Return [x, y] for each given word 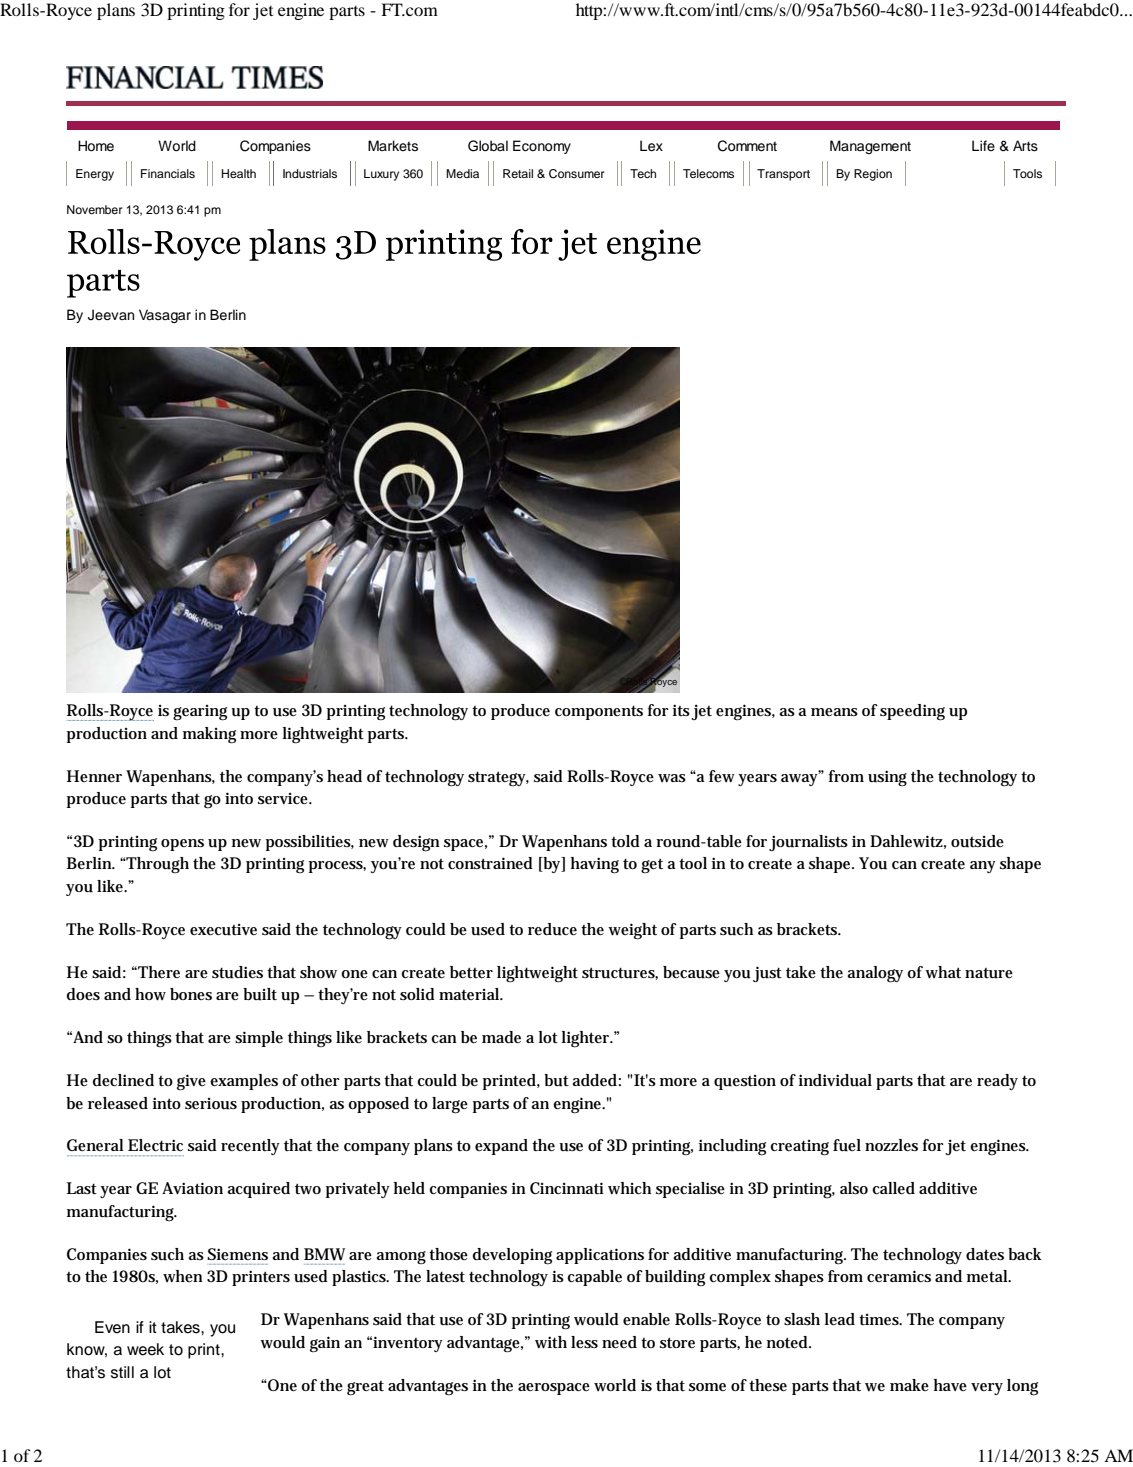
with [551, 1342]
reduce [552, 929]
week [145, 1349]
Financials [168, 173]
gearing [200, 713]
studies [237, 972]
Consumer [576, 174]
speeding [912, 712]
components [599, 712]
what [943, 972]
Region [873, 175]
